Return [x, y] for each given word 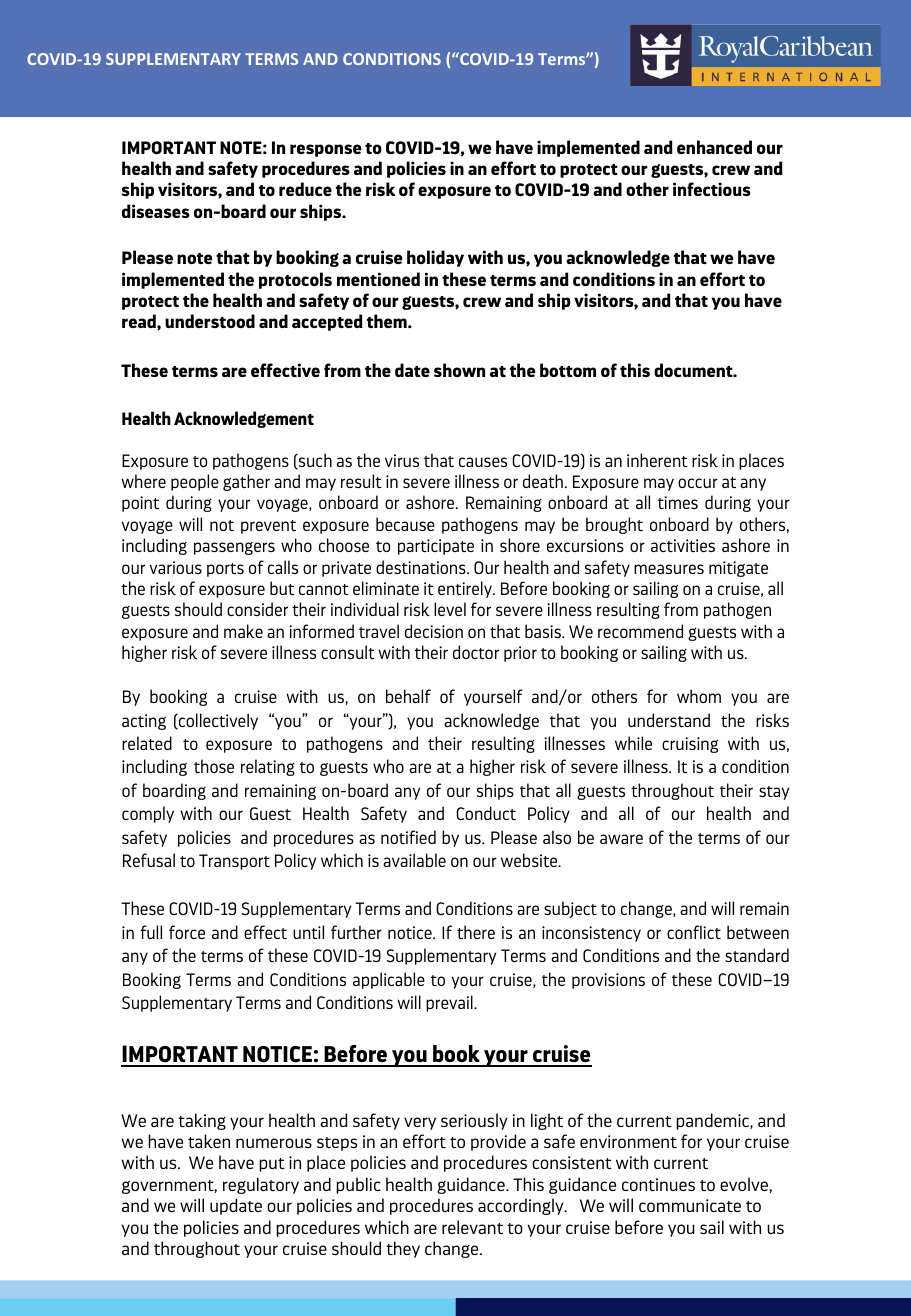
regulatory [261, 1185]
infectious [712, 189]
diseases [156, 211]
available [414, 860]
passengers [234, 548]
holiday [435, 258]
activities [683, 545]
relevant [472, 1227]
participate [436, 547]
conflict [694, 932]
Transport [234, 862]
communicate [690, 1205]
